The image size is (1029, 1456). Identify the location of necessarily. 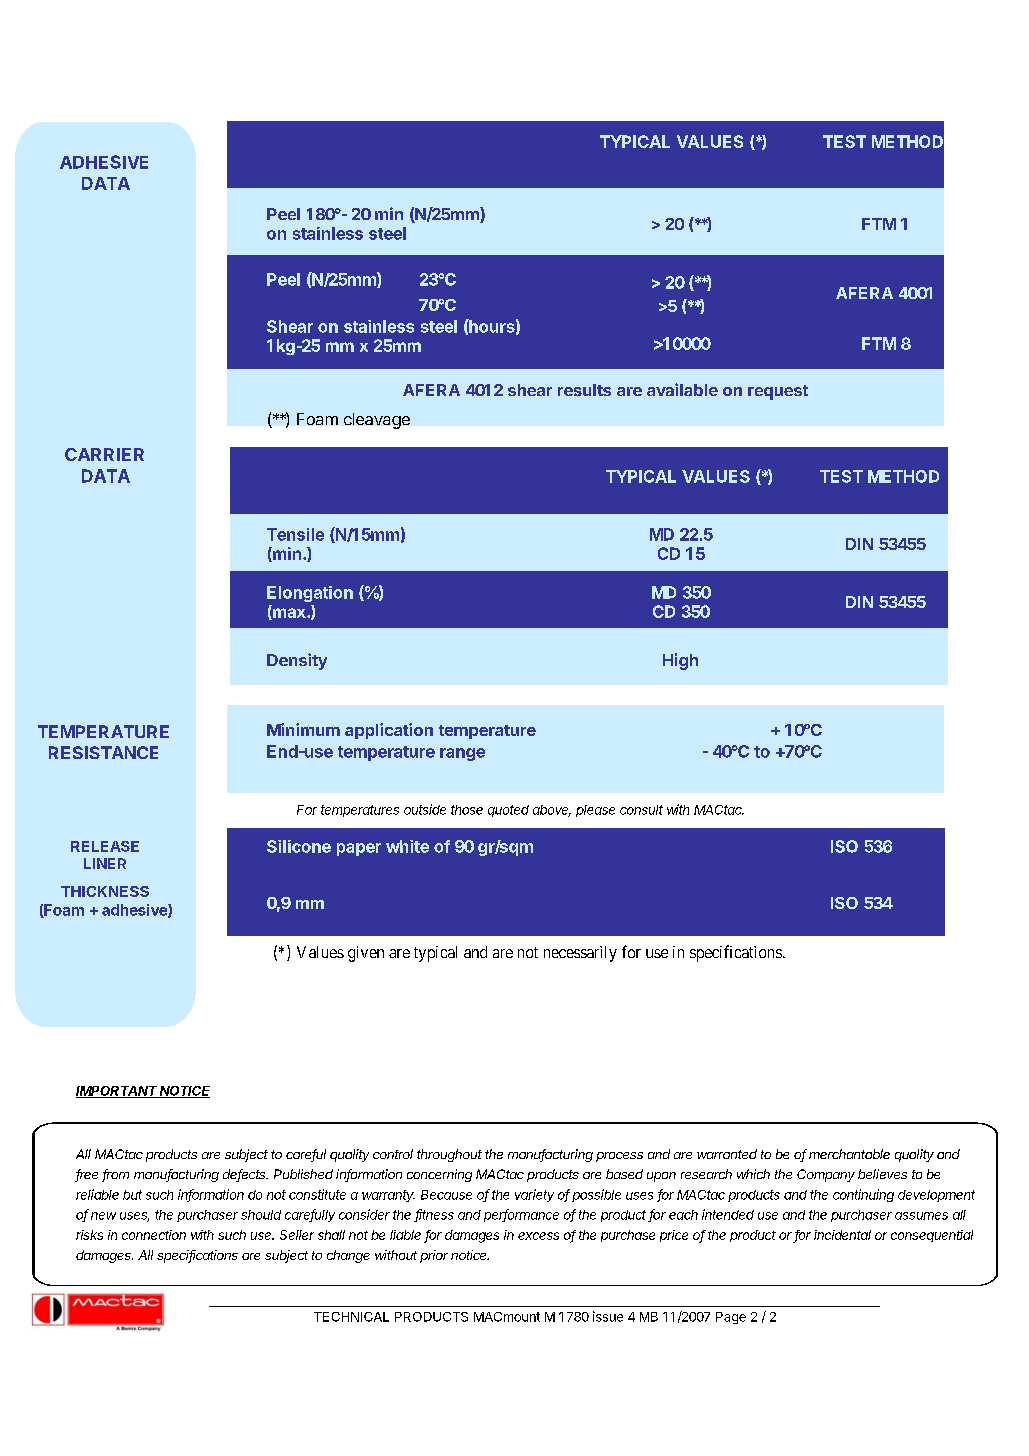
(580, 954).
